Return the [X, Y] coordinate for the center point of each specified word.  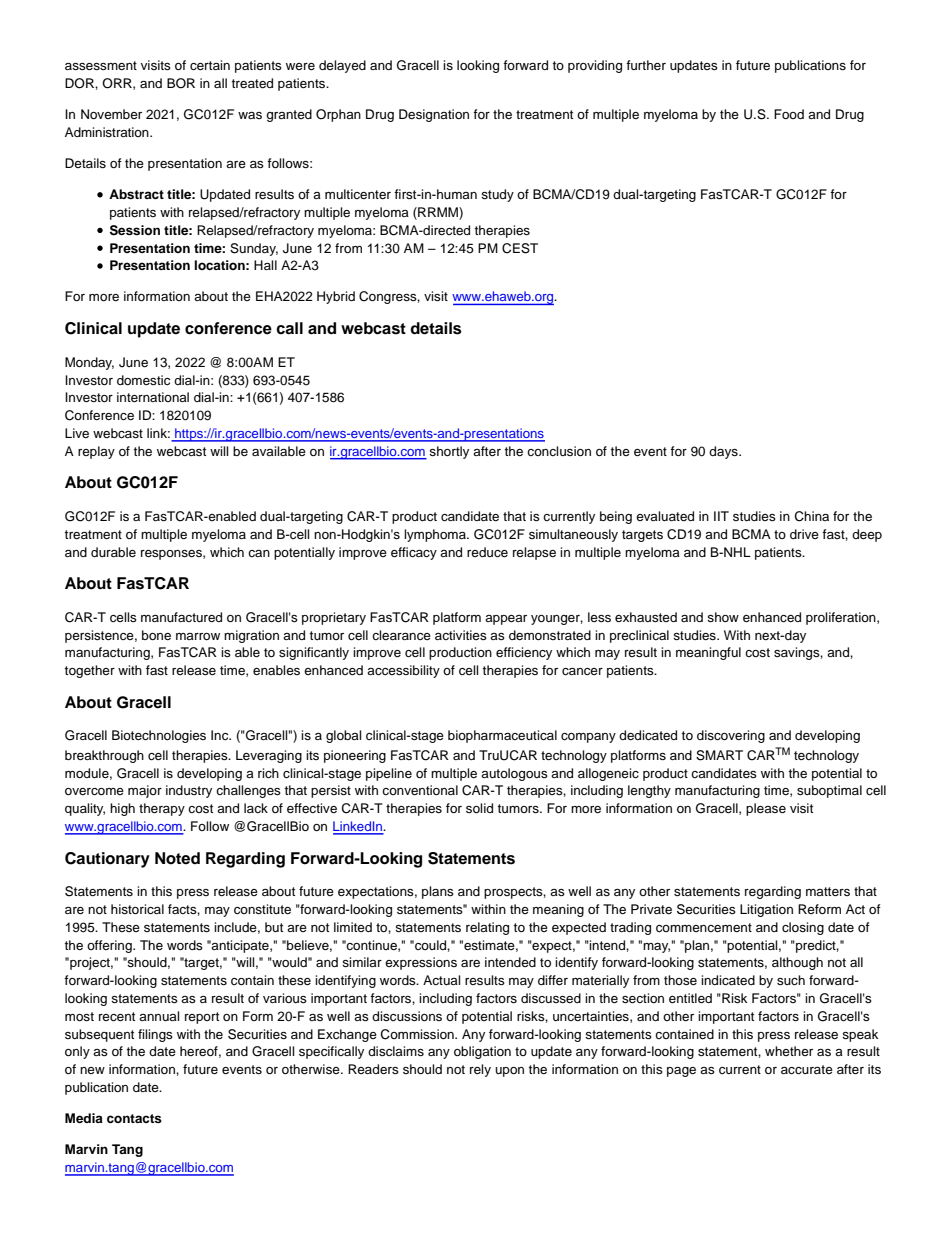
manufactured [181, 617]
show [723, 617]
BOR [181, 83]
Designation [434, 115]
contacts [134, 1118]
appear [506, 620]
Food [789, 114]
